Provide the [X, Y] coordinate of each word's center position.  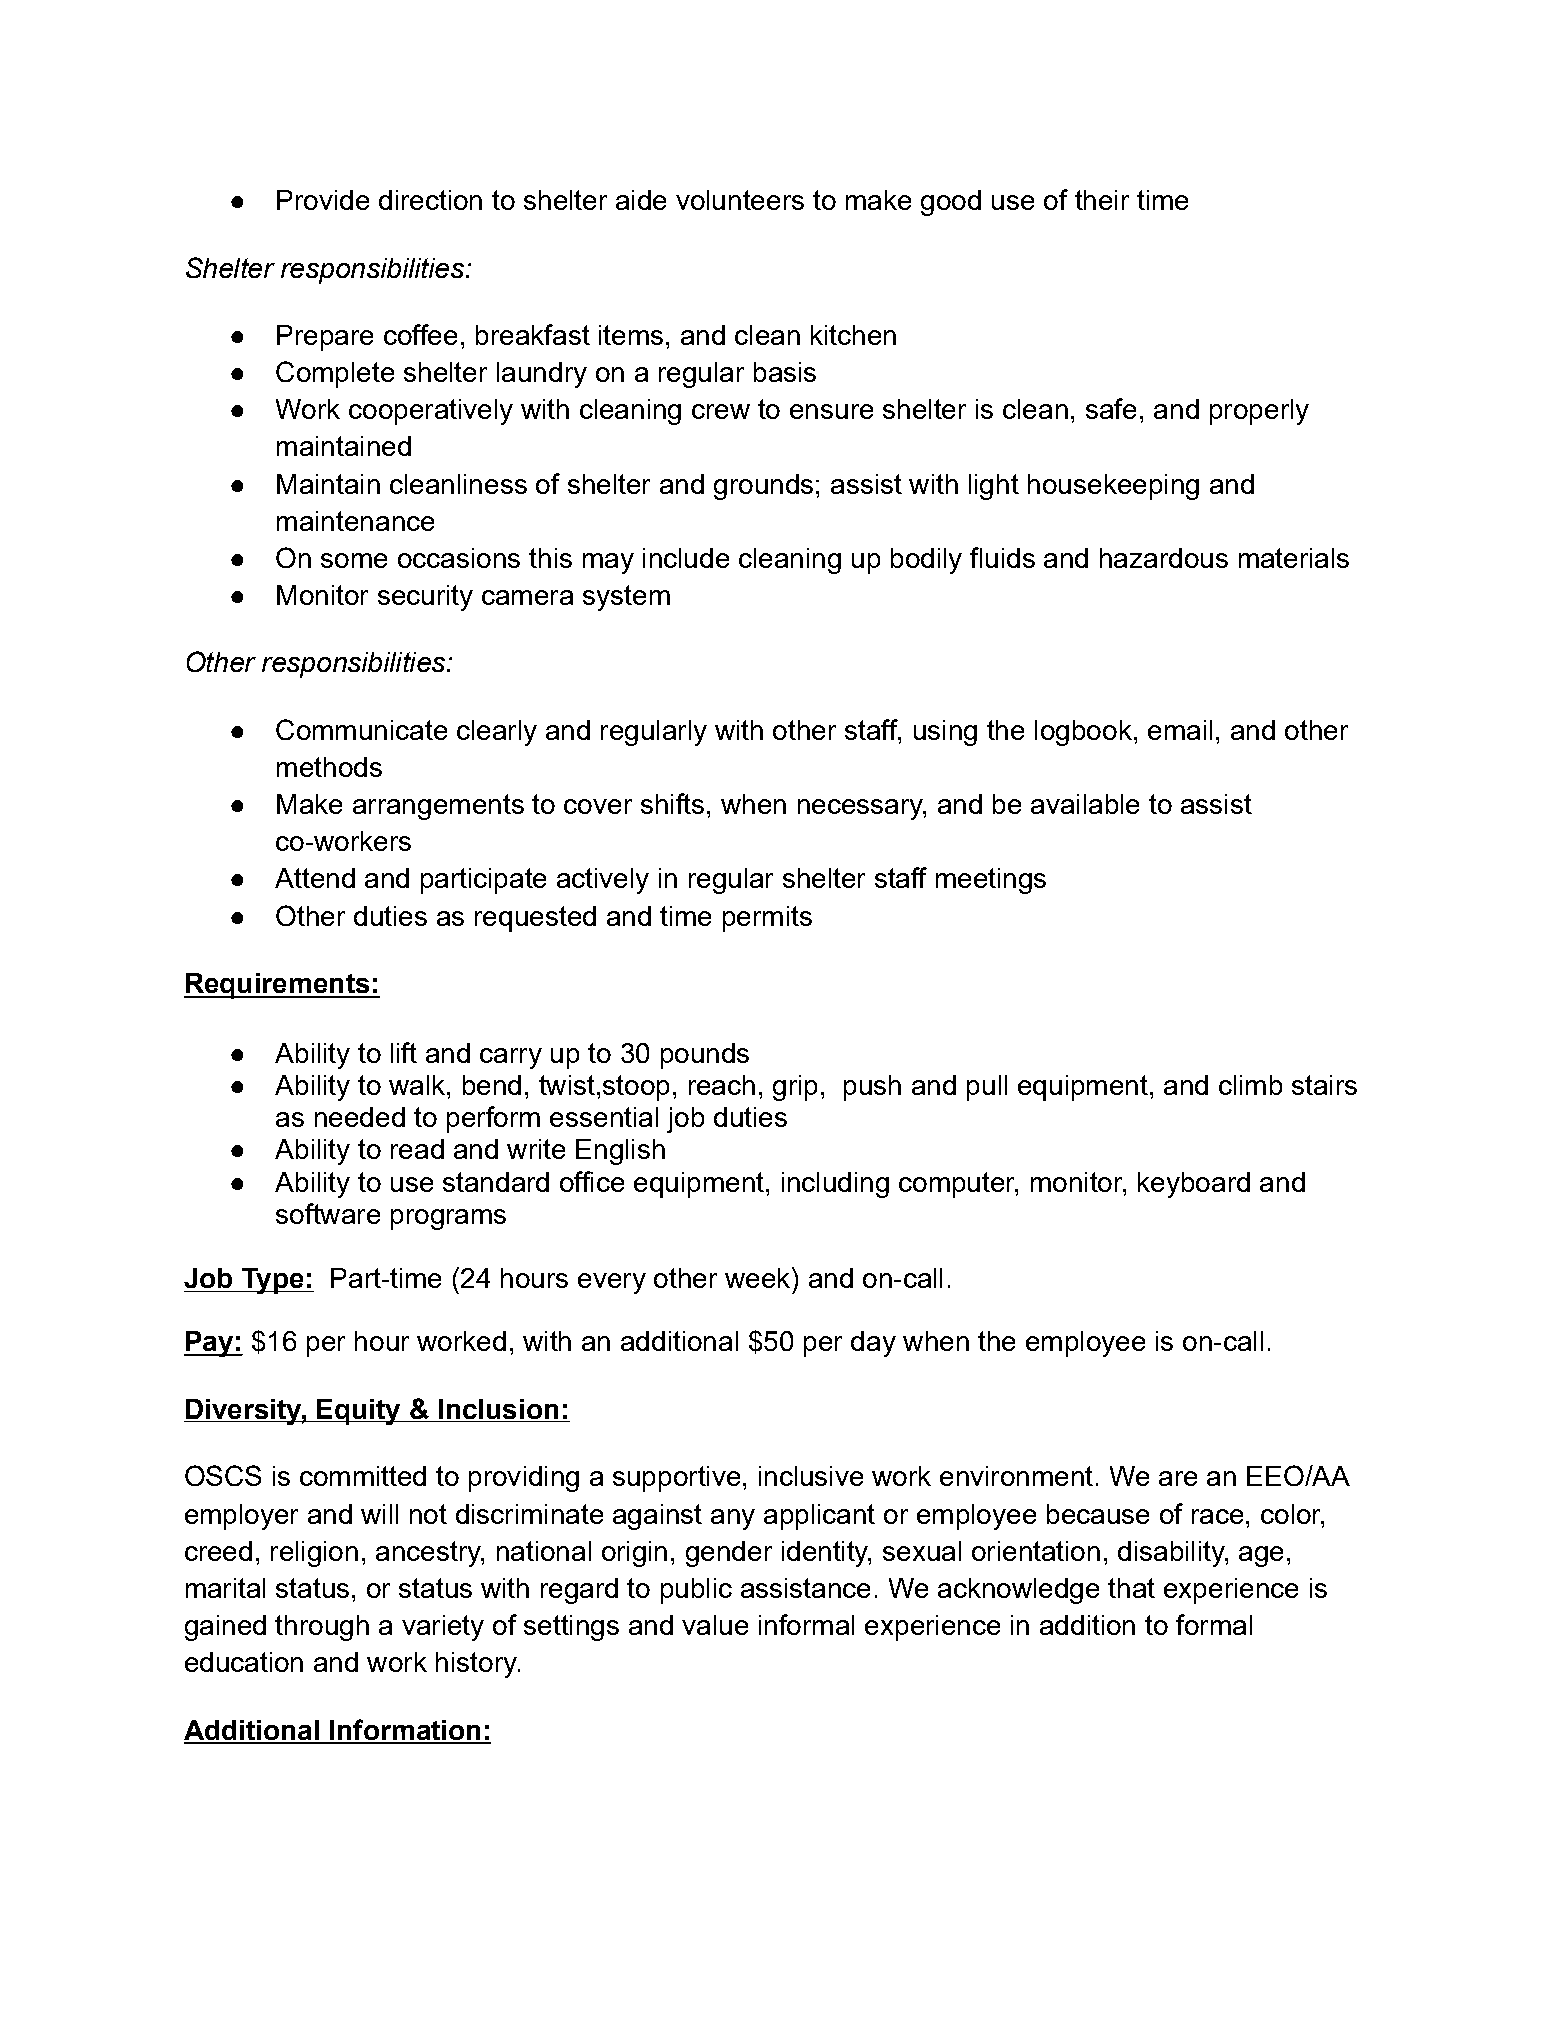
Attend [315, 878]
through [322, 1628]
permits [767, 919]
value [715, 1625]
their [1102, 200]
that [1131, 1588]
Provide [323, 200]
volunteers [740, 200]
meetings [991, 881]
